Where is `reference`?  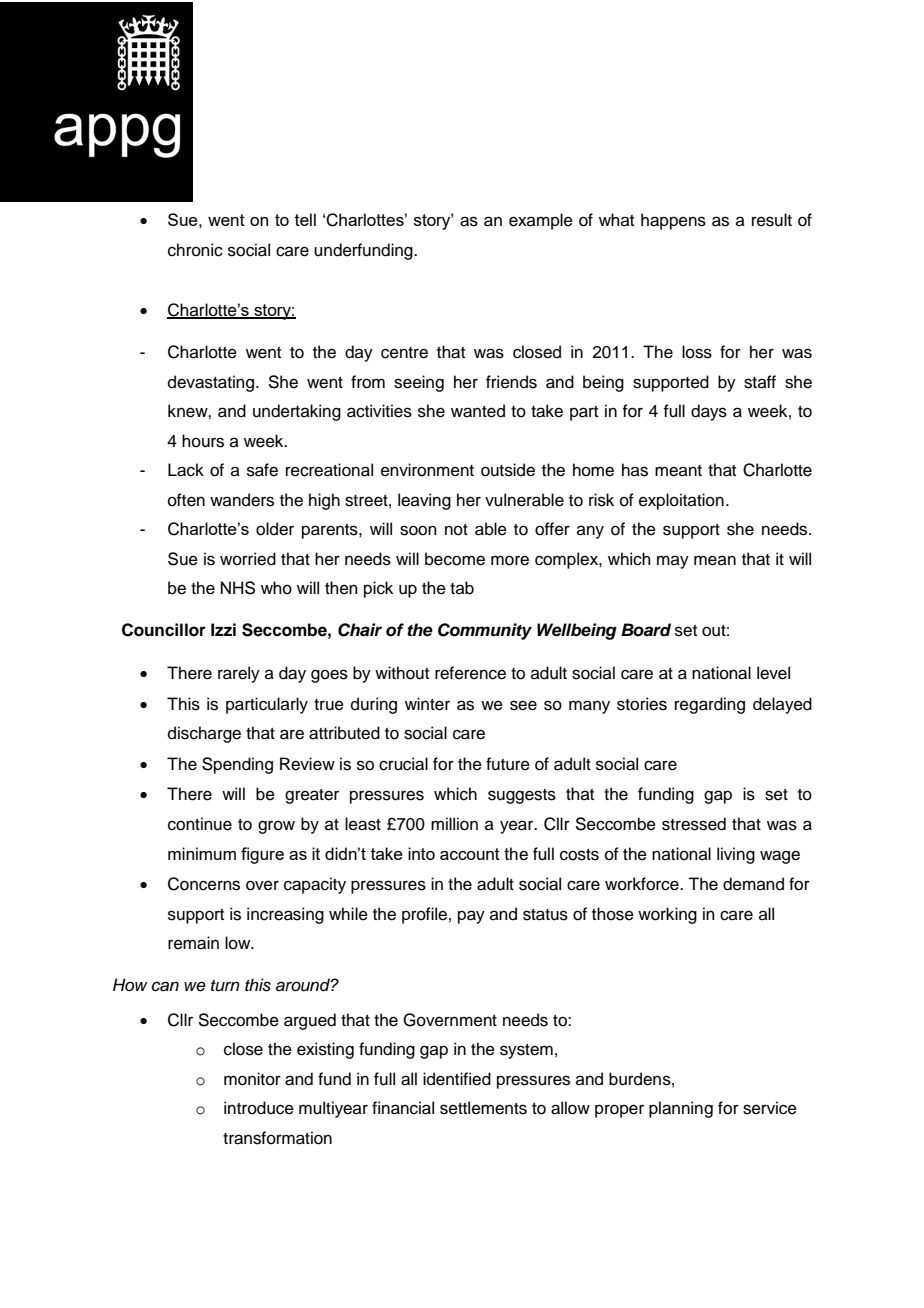
reference is located at coordinates (470, 673).
